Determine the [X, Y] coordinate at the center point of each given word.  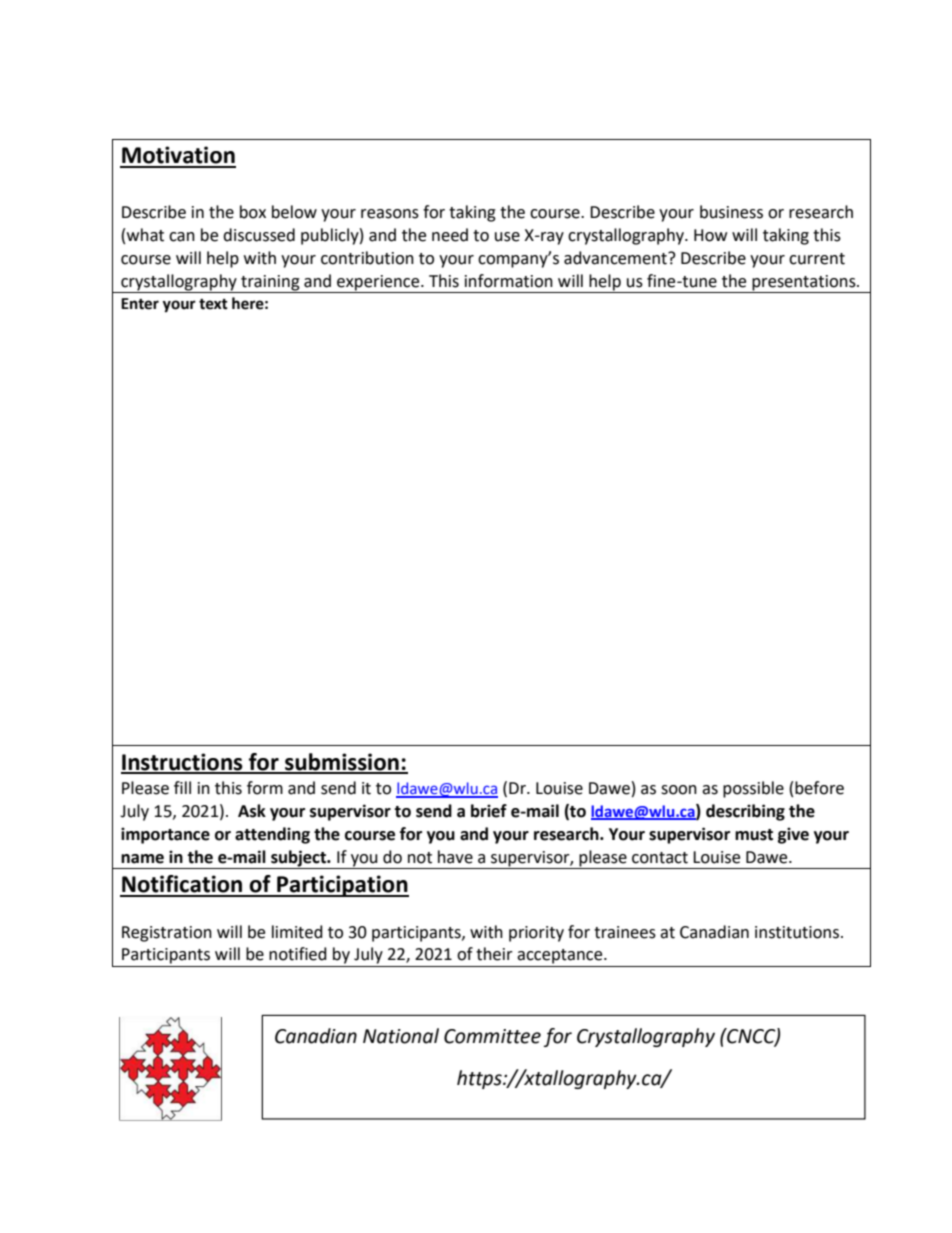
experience [379, 283]
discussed [259, 235]
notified [298, 954]
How [710, 235]
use [507, 237]
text [213, 304]
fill [182, 787]
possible [753, 789]
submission [342, 763]
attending [272, 835]
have [455, 857]
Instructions [183, 763]
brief [489, 811]
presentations [805, 283]
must [754, 835]
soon [679, 790]
